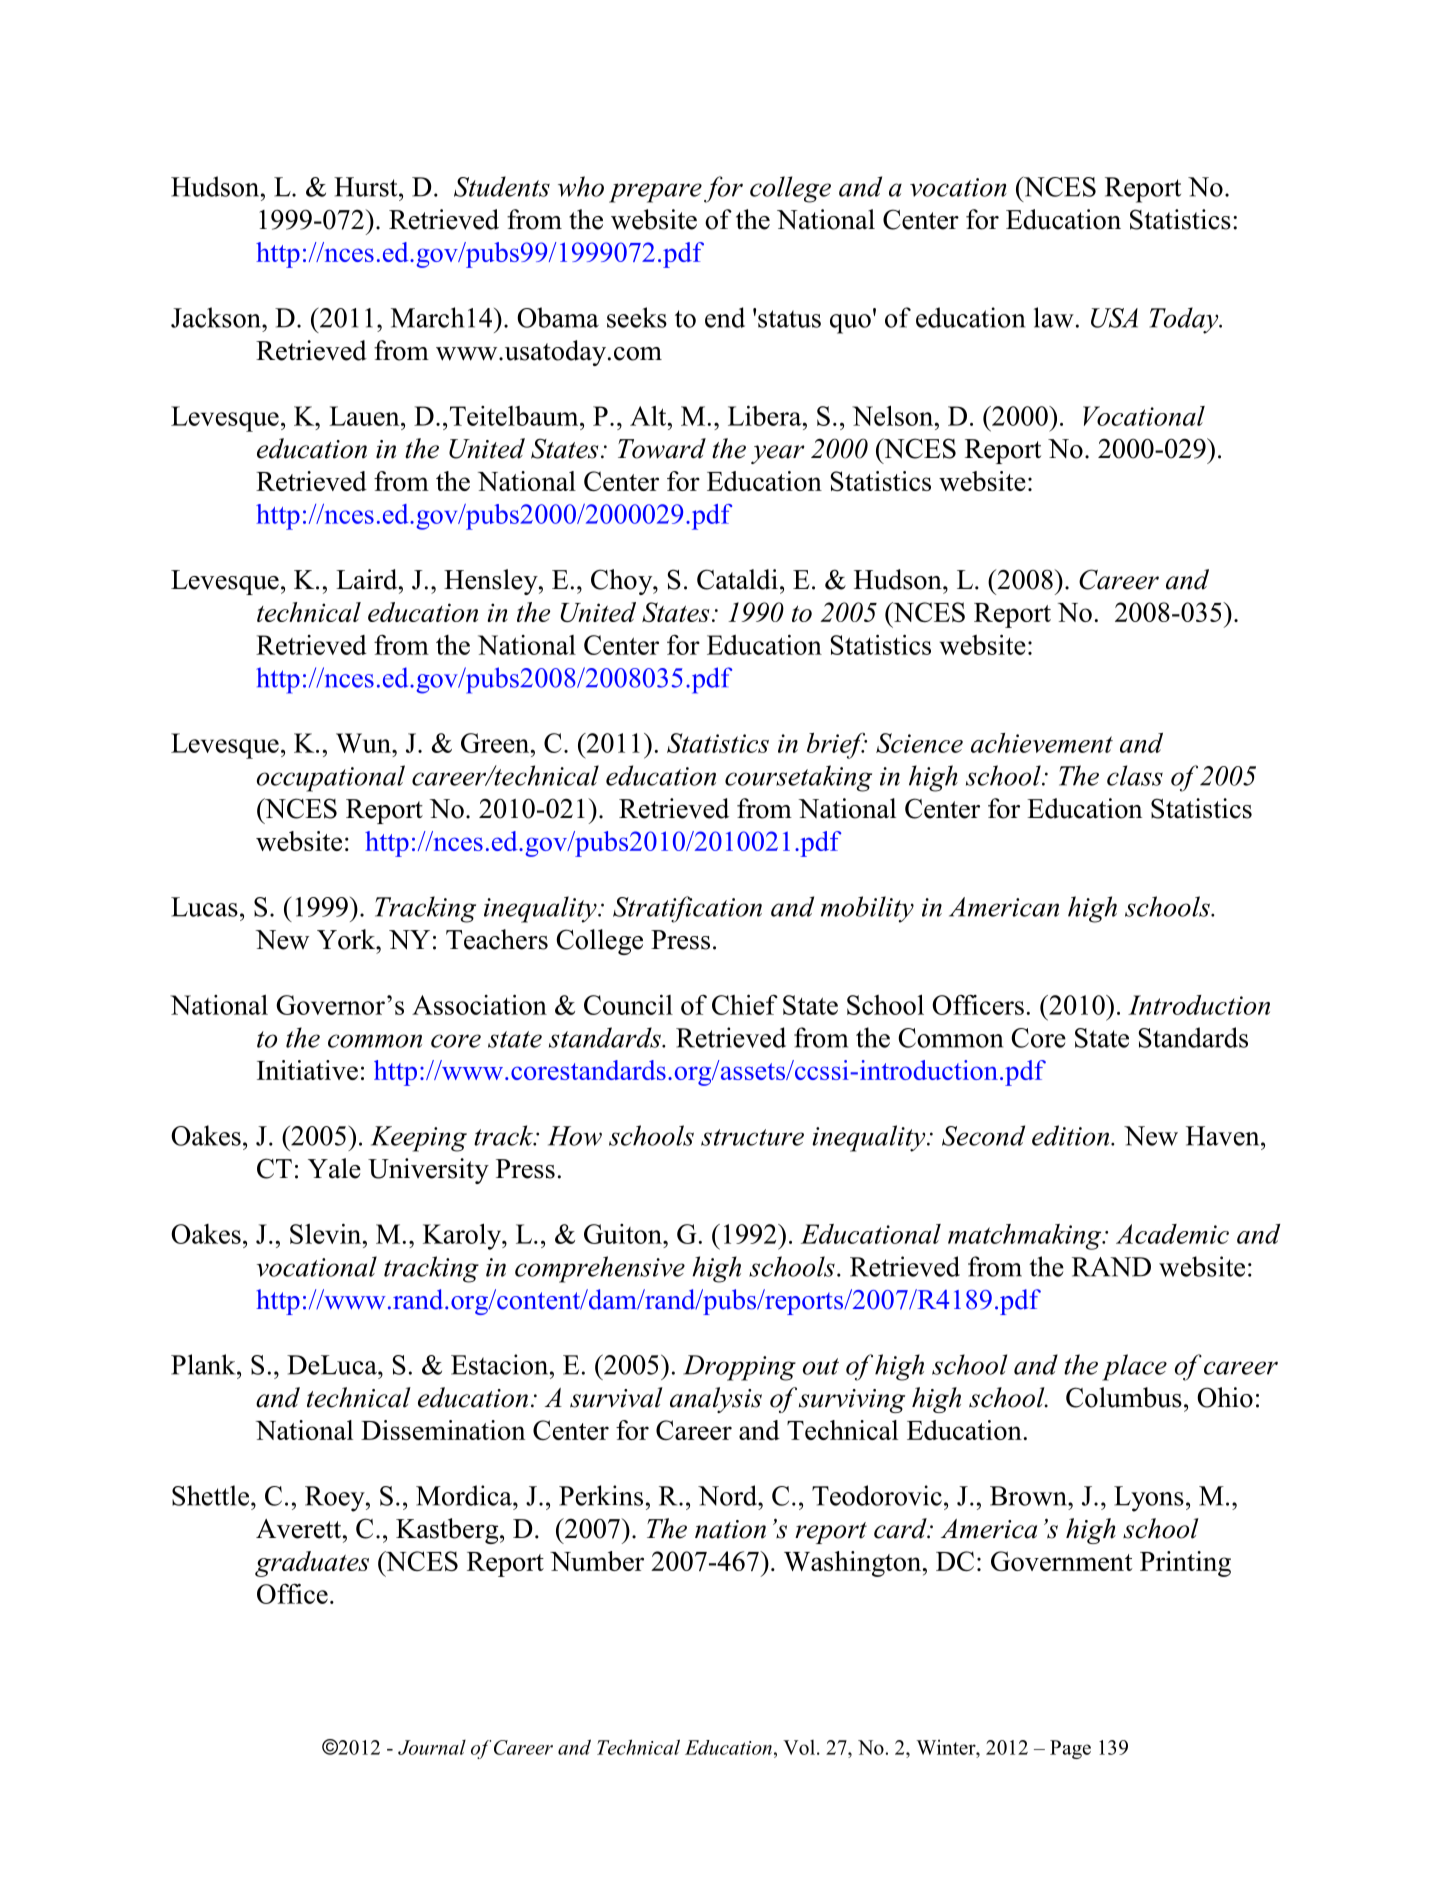 The height and width of the screenshot is (1878, 1451). I want to click on Hurst, so click(367, 187).
